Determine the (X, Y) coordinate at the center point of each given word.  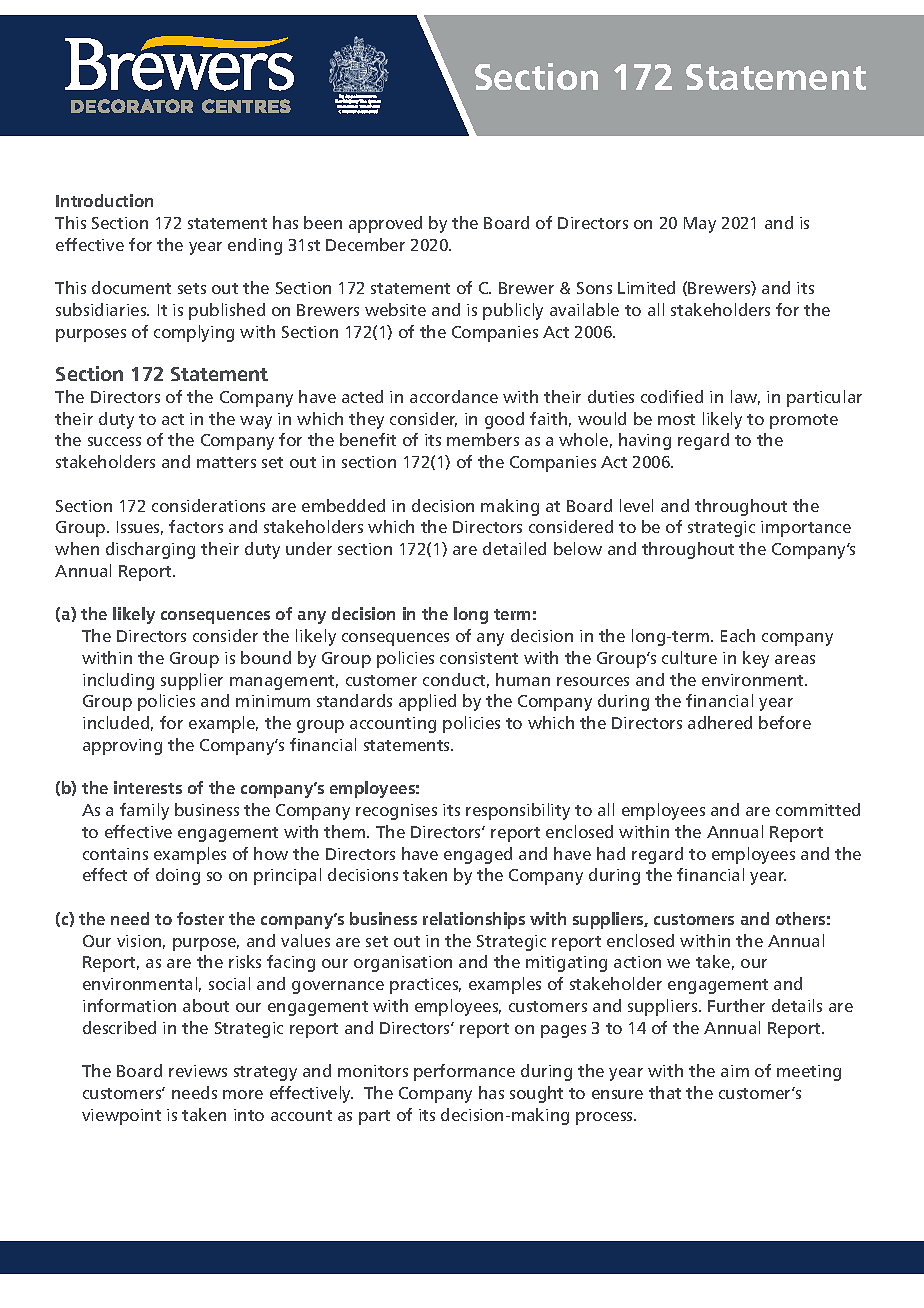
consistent (479, 658)
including (118, 681)
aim (735, 1071)
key (756, 659)
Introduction (104, 200)
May (700, 225)
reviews (198, 1071)
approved (385, 224)
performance (464, 1072)
